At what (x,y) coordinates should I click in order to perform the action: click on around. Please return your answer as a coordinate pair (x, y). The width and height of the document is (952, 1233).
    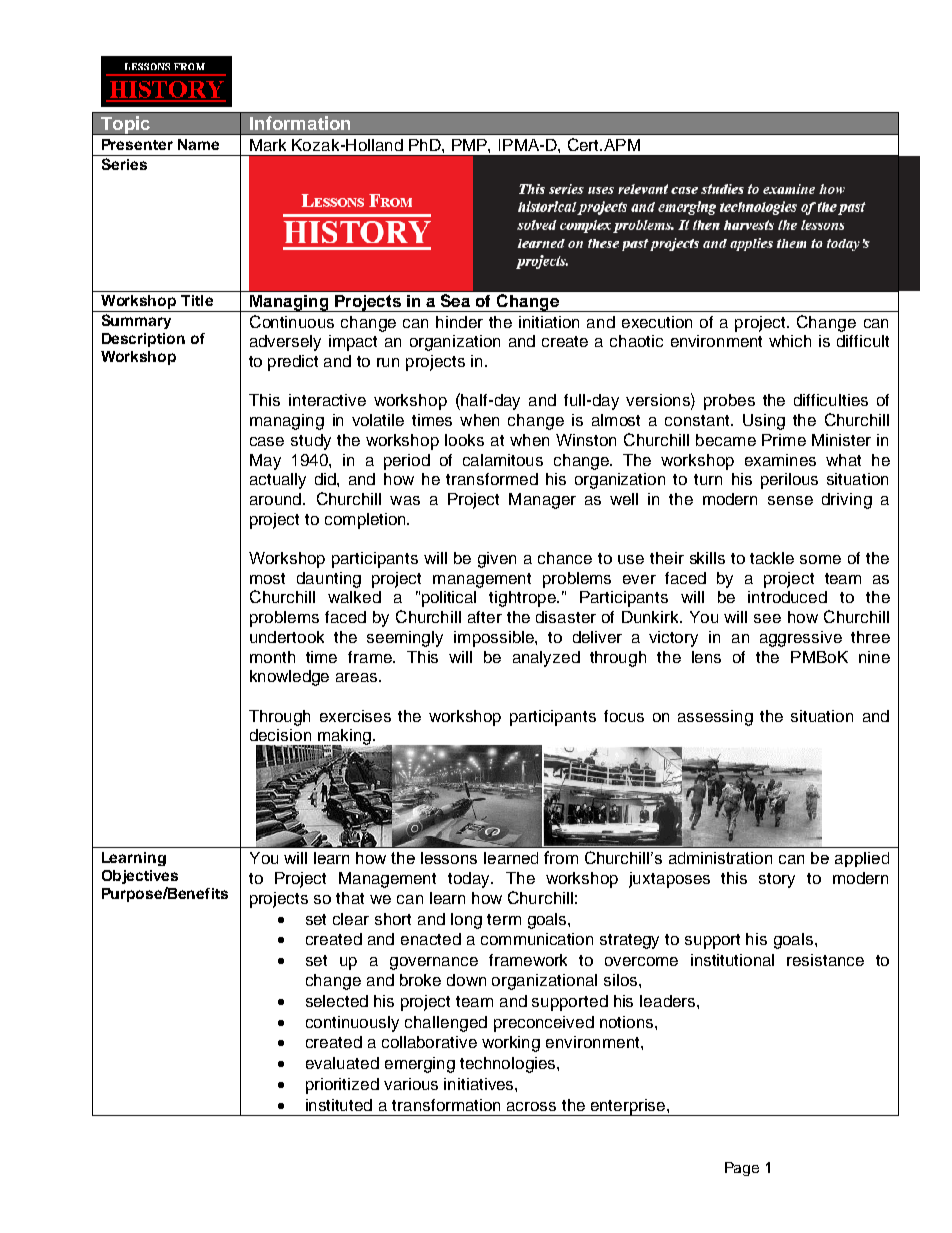
    Looking at the image, I should click on (277, 499).
